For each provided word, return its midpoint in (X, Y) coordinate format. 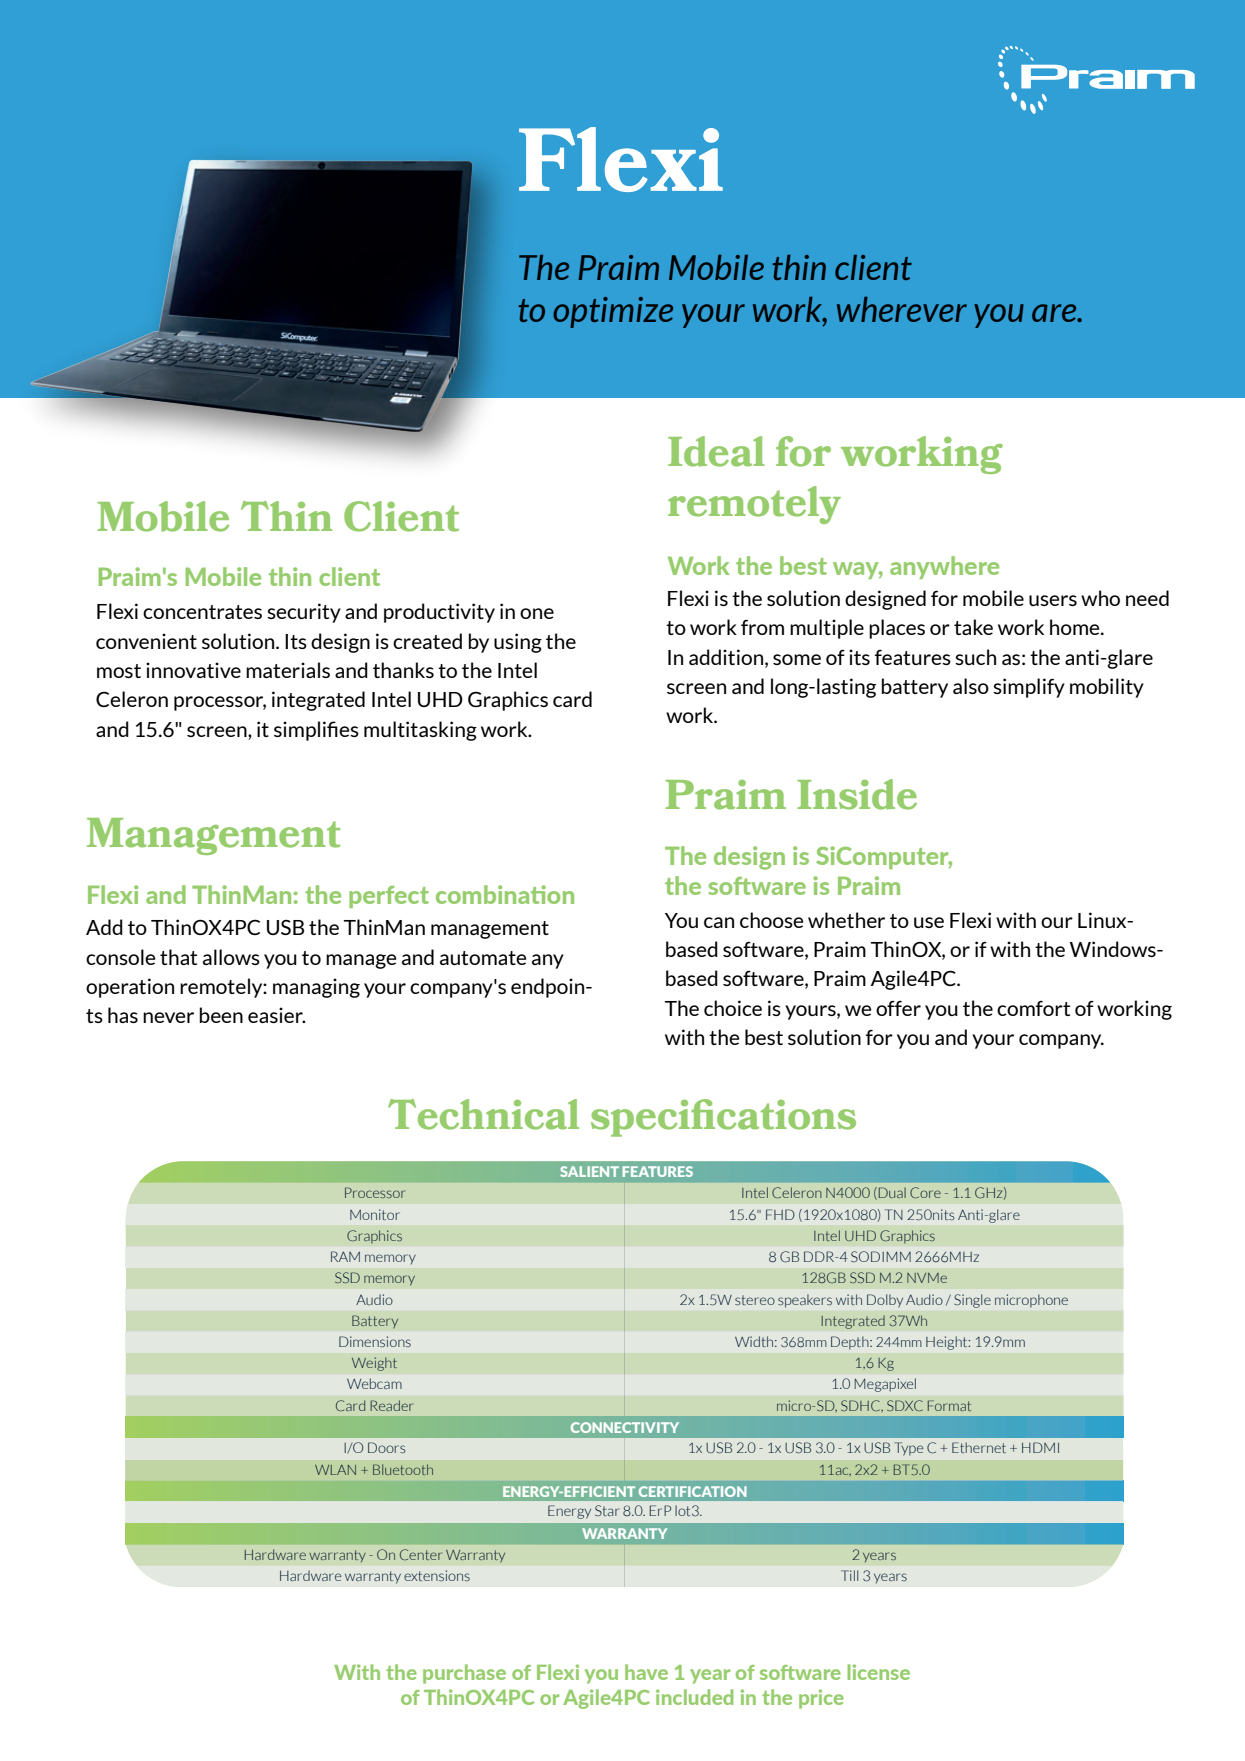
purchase (464, 1674)
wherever (902, 309)
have (646, 1672)
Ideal (716, 451)
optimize (613, 312)
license (878, 1672)
